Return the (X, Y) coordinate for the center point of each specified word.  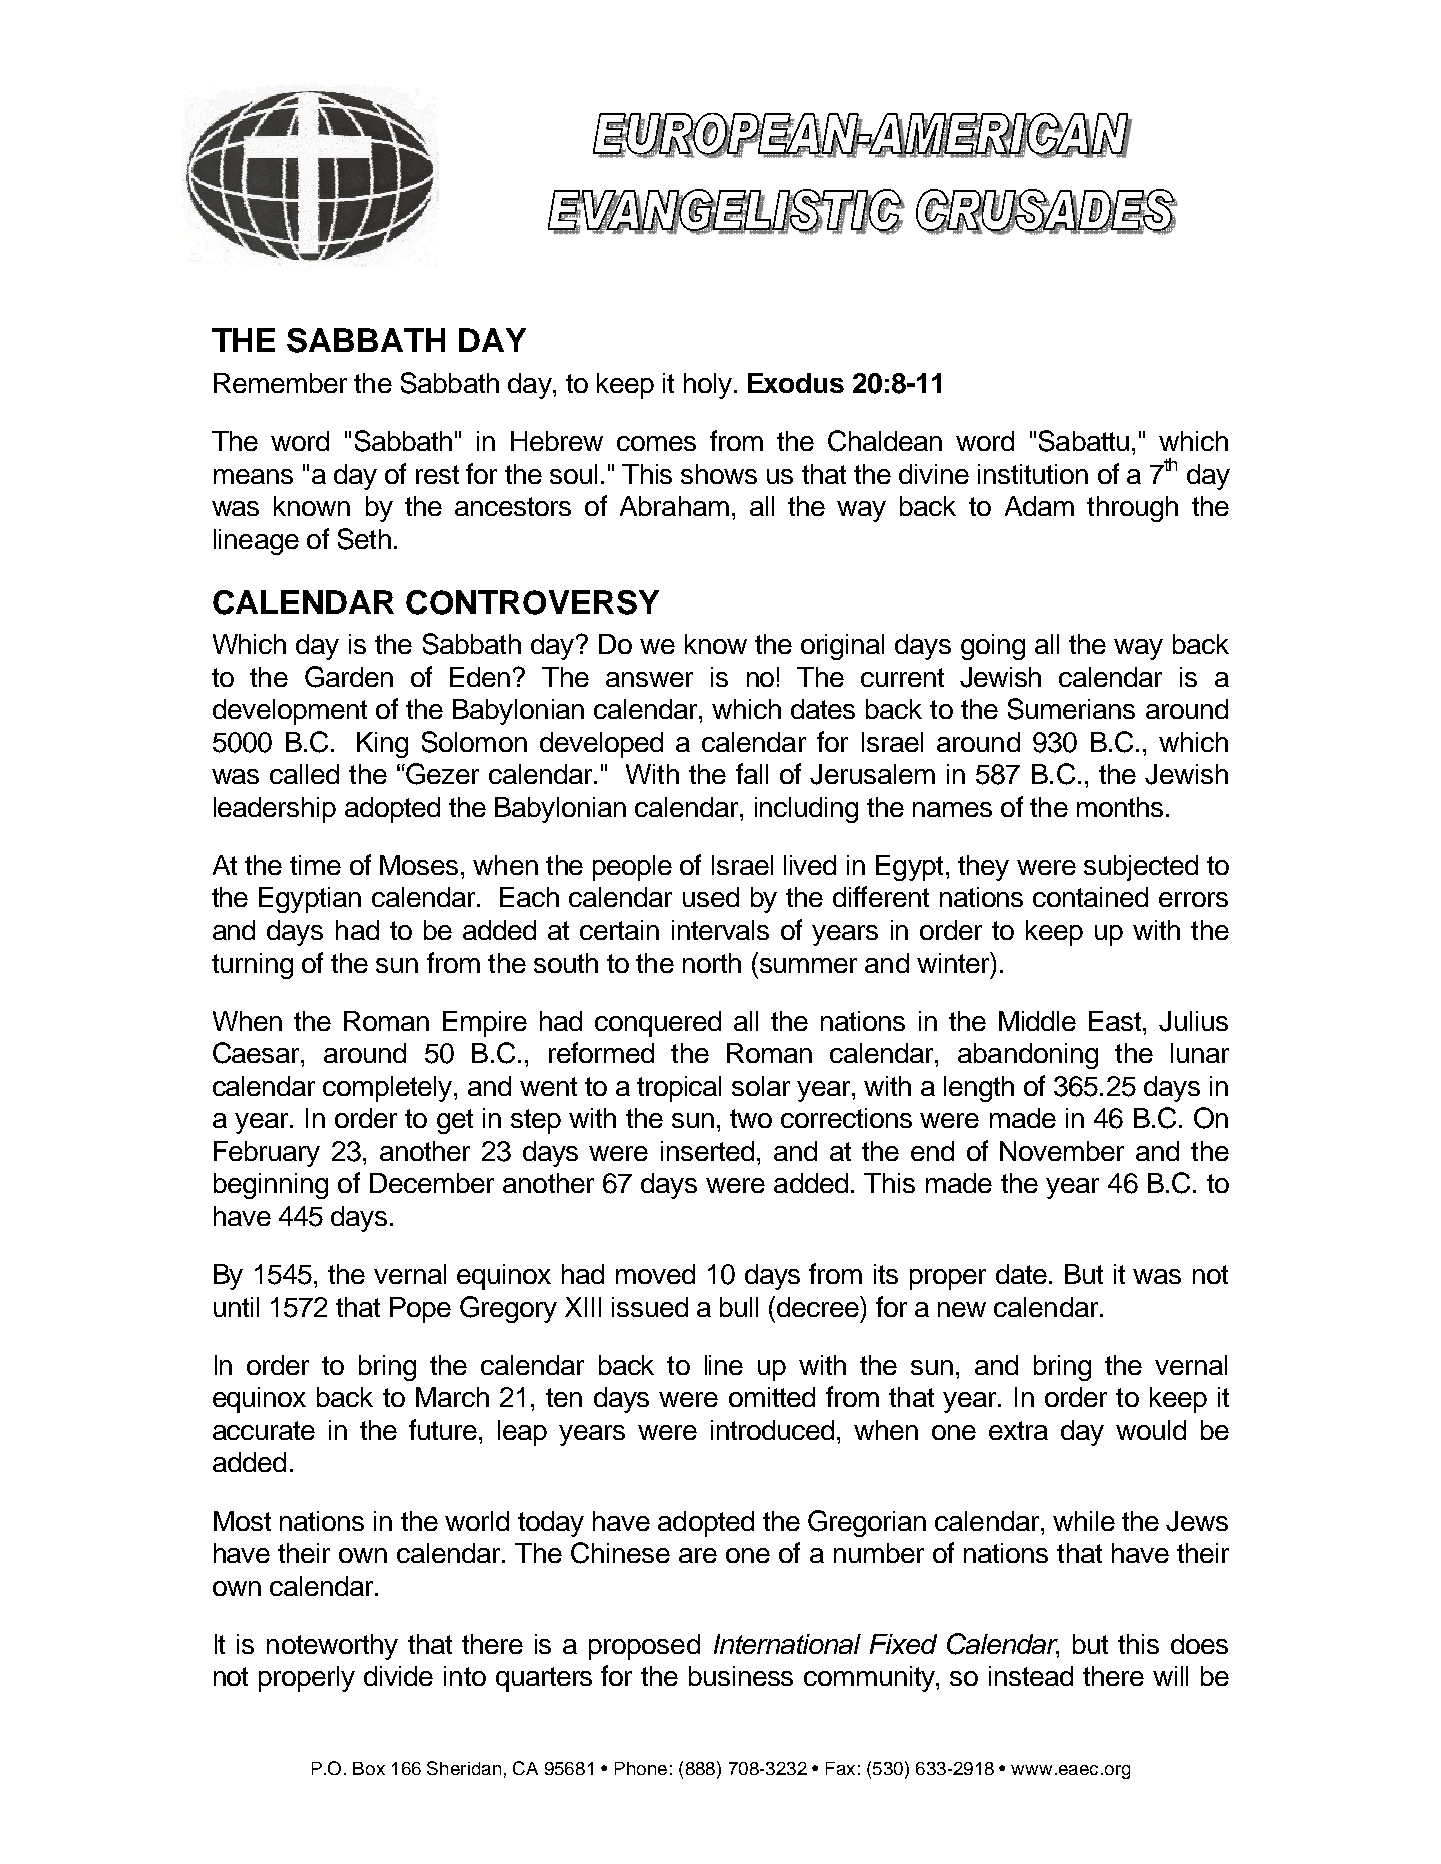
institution (1033, 474)
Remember (280, 383)
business (741, 1676)
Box (369, 1768)
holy (708, 386)
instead (1031, 1676)
